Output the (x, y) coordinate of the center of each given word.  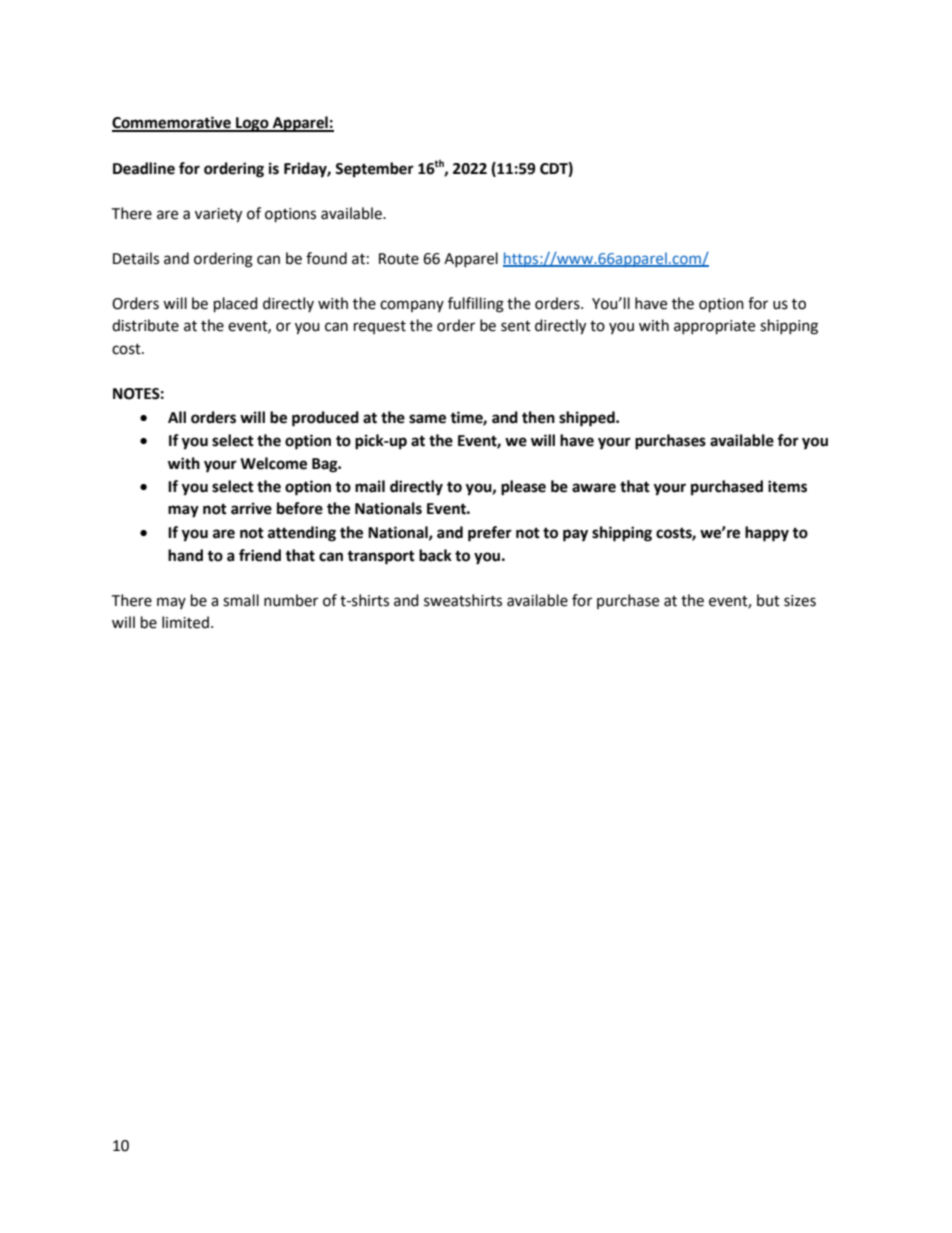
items (787, 486)
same (427, 419)
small (241, 600)
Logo (252, 124)
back (435, 555)
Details (136, 258)
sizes (800, 601)
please (523, 488)
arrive (251, 508)
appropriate (714, 327)
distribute (145, 325)
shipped (588, 419)
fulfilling (476, 305)
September (374, 170)
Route (399, 259)
